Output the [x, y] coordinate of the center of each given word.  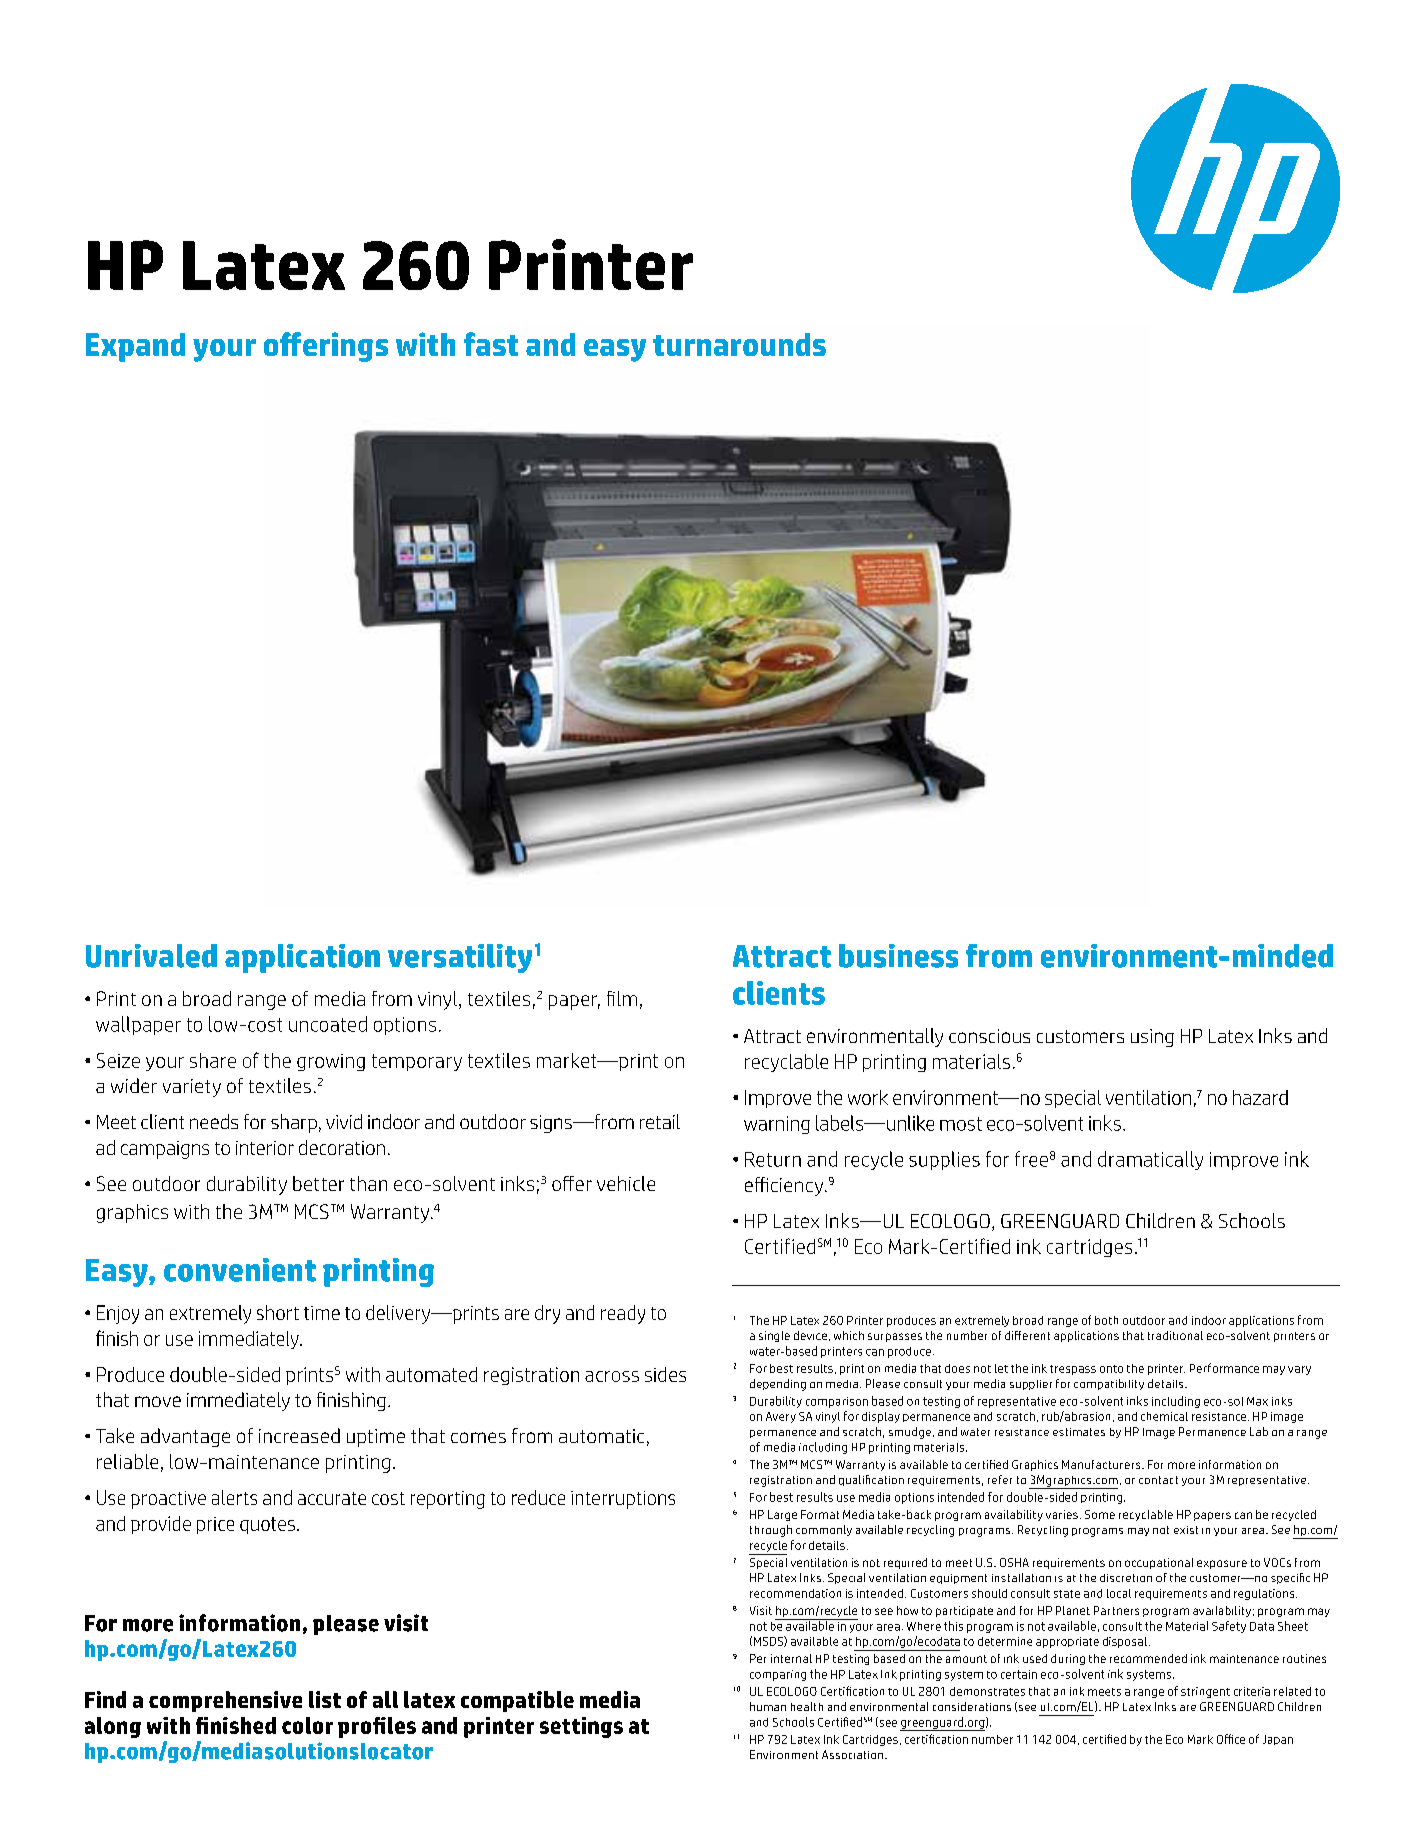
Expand [135, 347]
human [768, 1706]
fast [491, 344]
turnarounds [739, 344]
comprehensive [225, 1701]
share [213, 1060]
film [622, 998]
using [1152, 1038]
